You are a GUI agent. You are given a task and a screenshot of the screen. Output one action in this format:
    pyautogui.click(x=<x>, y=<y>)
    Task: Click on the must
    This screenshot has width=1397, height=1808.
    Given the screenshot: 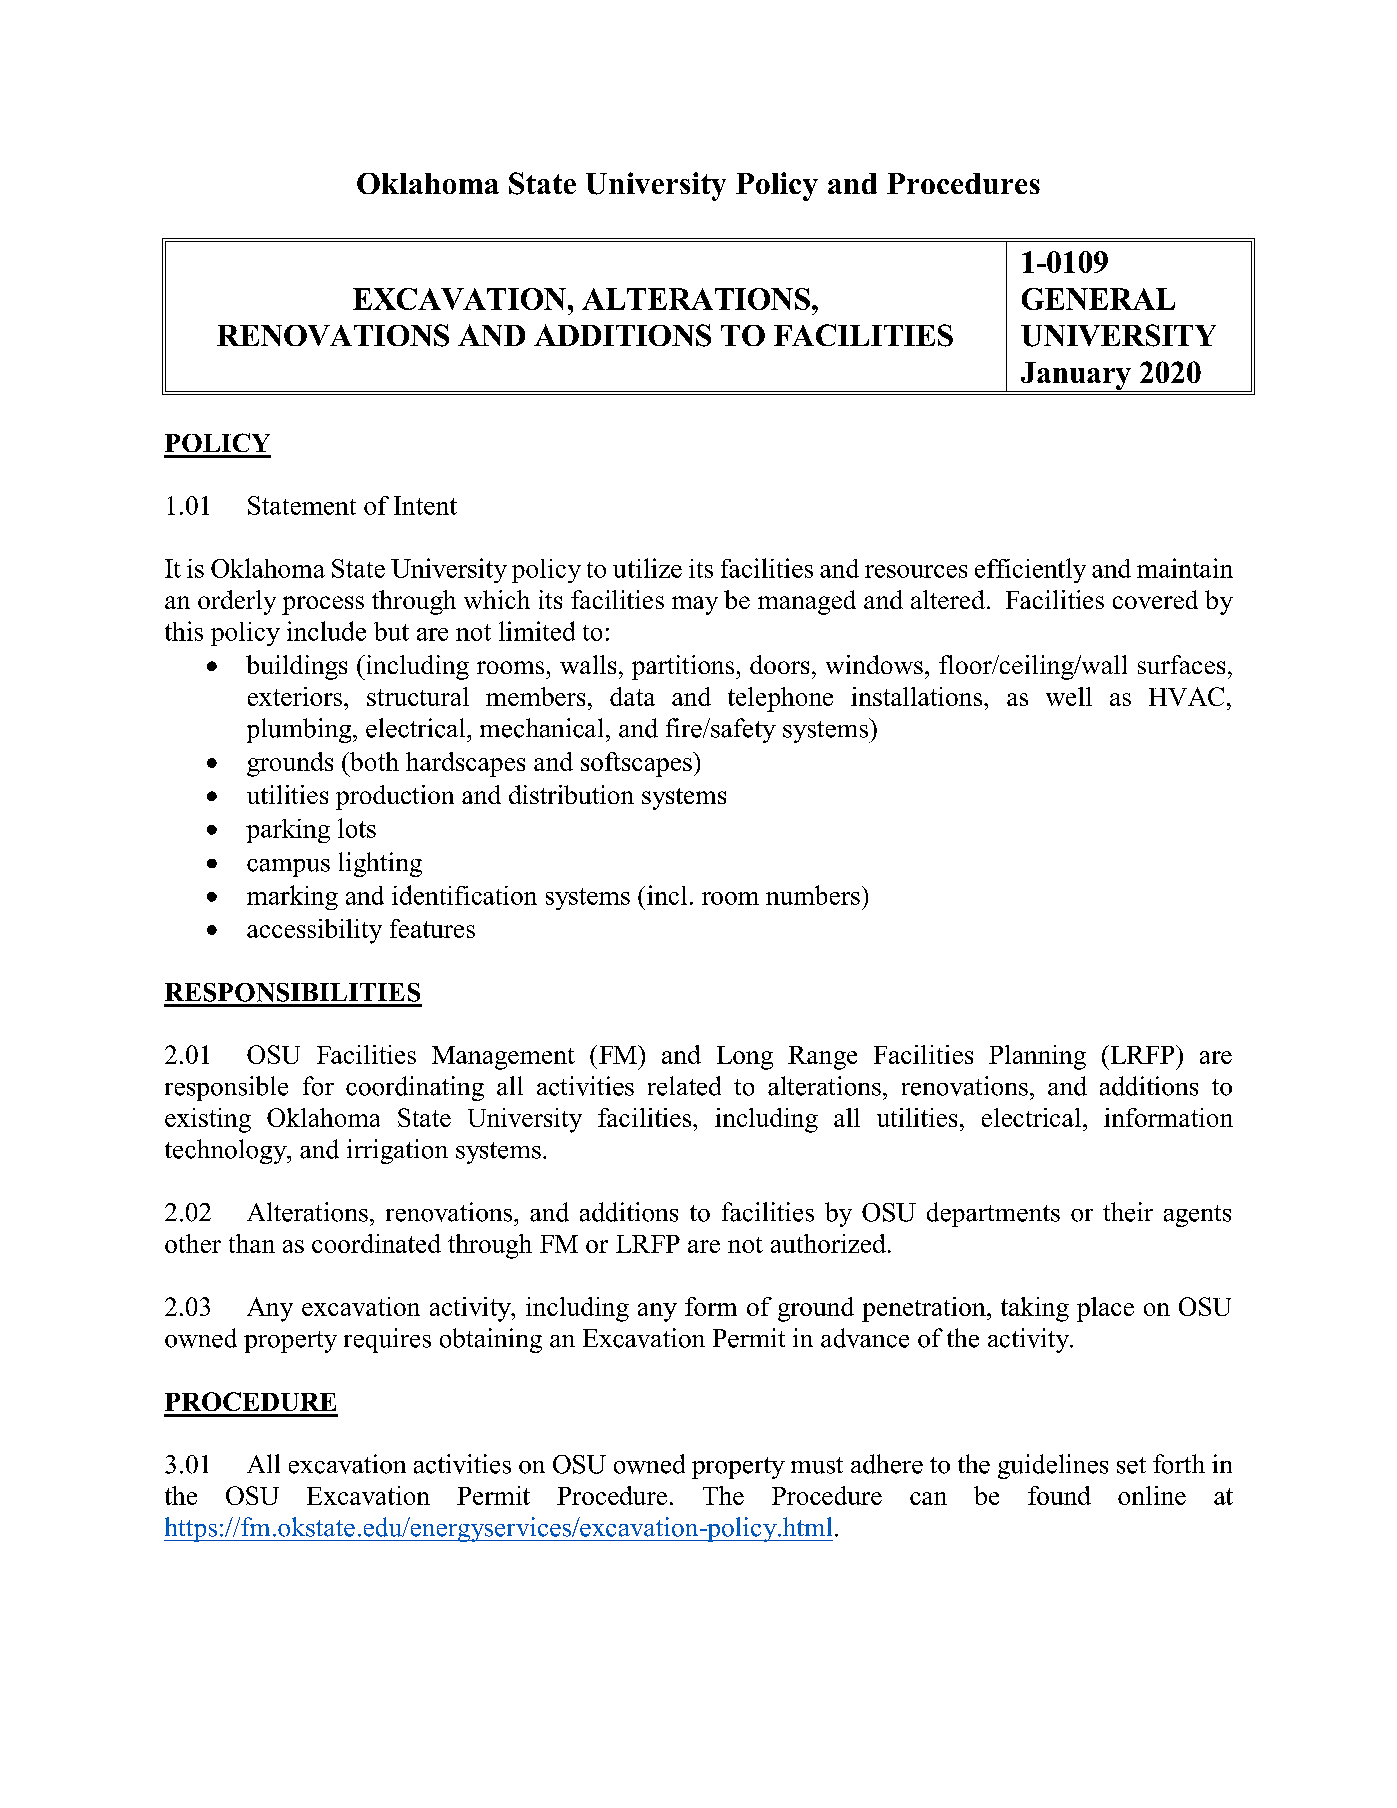 What is the action you would take?
    pyautogui.click(x=817, y=1465)
